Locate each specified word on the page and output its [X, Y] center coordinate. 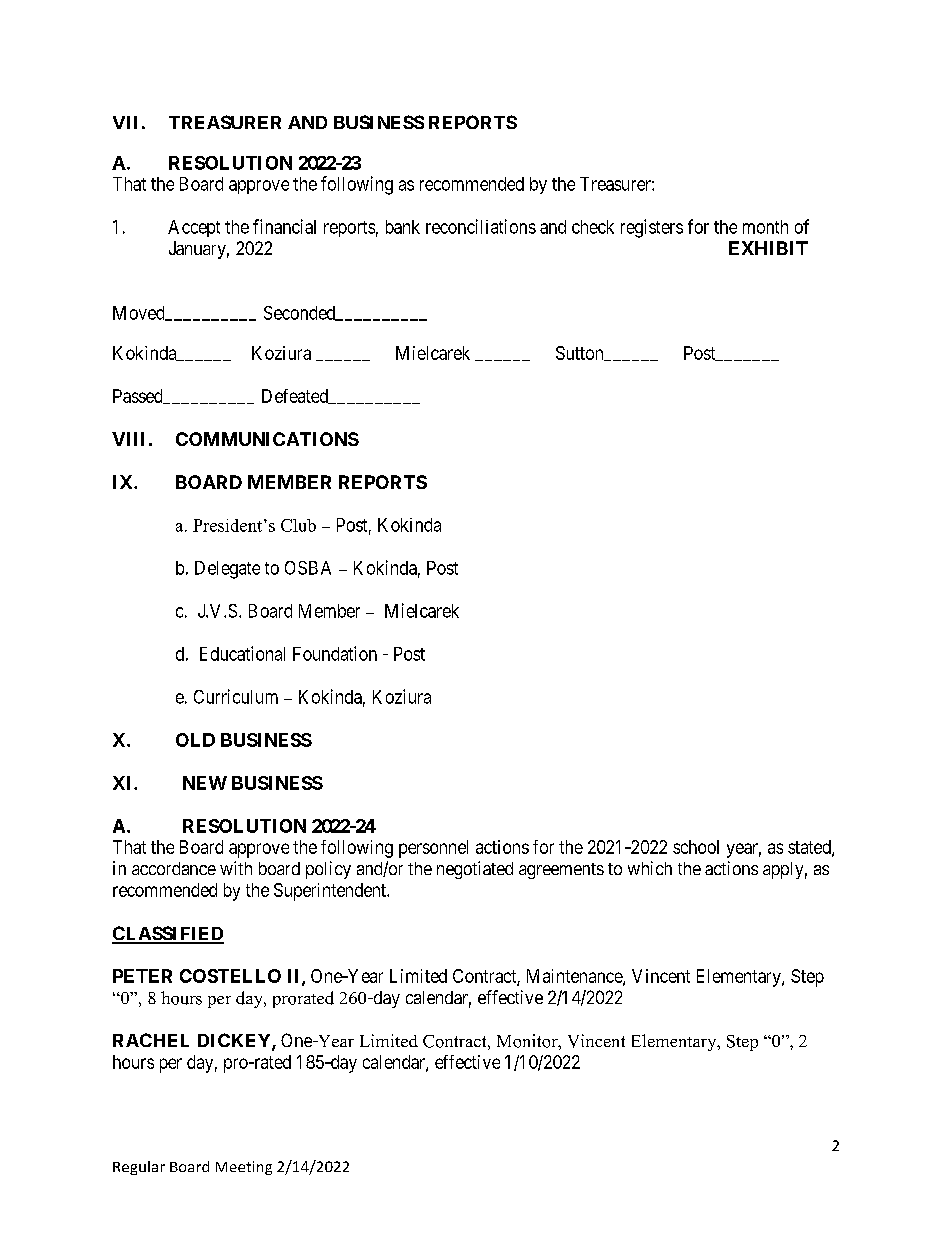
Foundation [335, 653]
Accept [194, 228]
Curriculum [236, 696]
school [696, 847]
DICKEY [235, 1041]
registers [652, 228]
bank [403, 227]
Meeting [244, 1168]
